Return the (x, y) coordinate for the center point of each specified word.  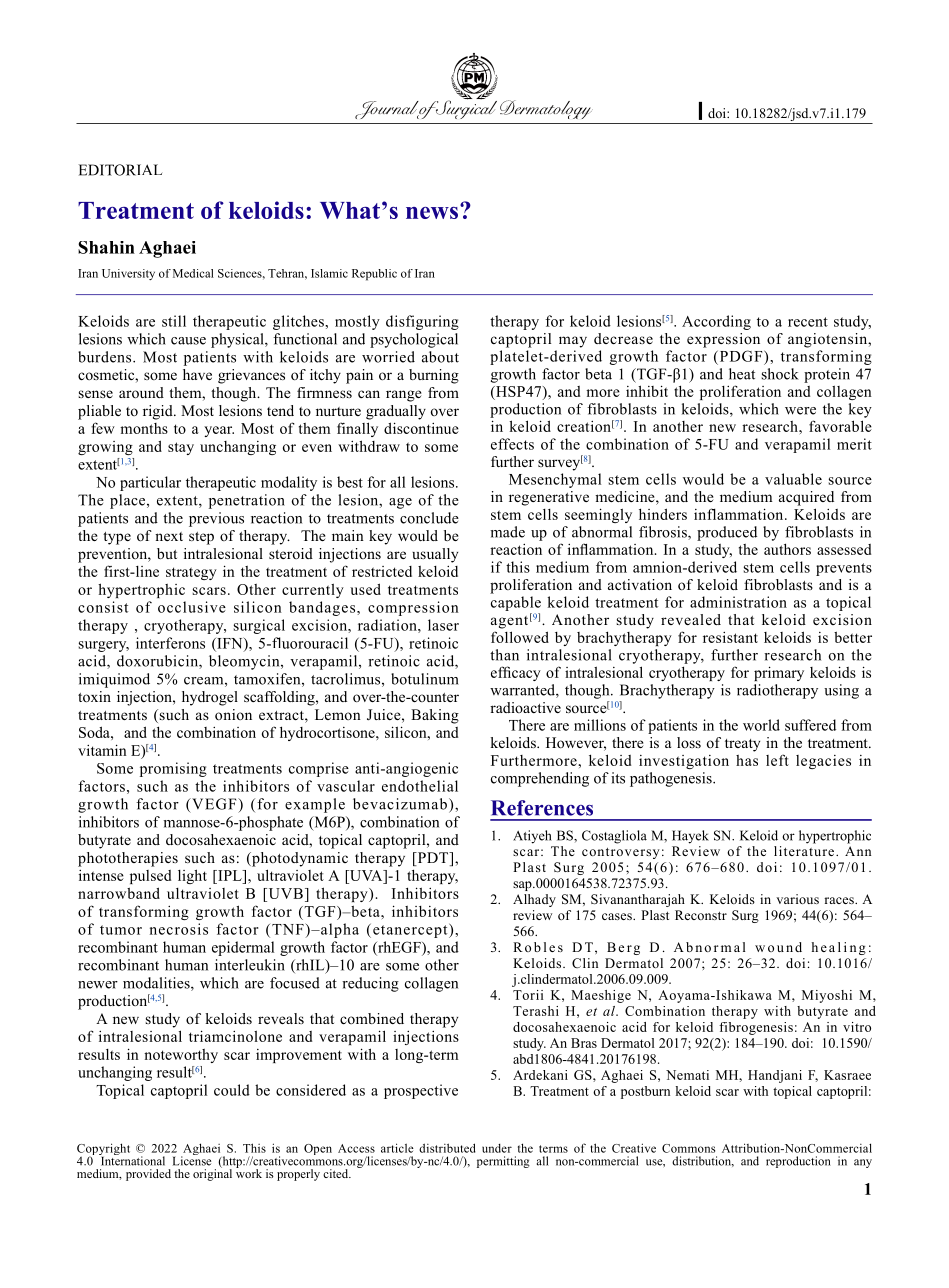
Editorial (120, 170)
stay (181, 448)
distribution (703, 1161)
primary (779, 673)
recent (808, 322)
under (497, 1148)
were (800, 411)
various (797, 899)
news (433, 211)
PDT (433, 857)
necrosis (179, 929)
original (212, 1174)
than (504, 655)
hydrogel (210, 698)
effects (512, 444)
